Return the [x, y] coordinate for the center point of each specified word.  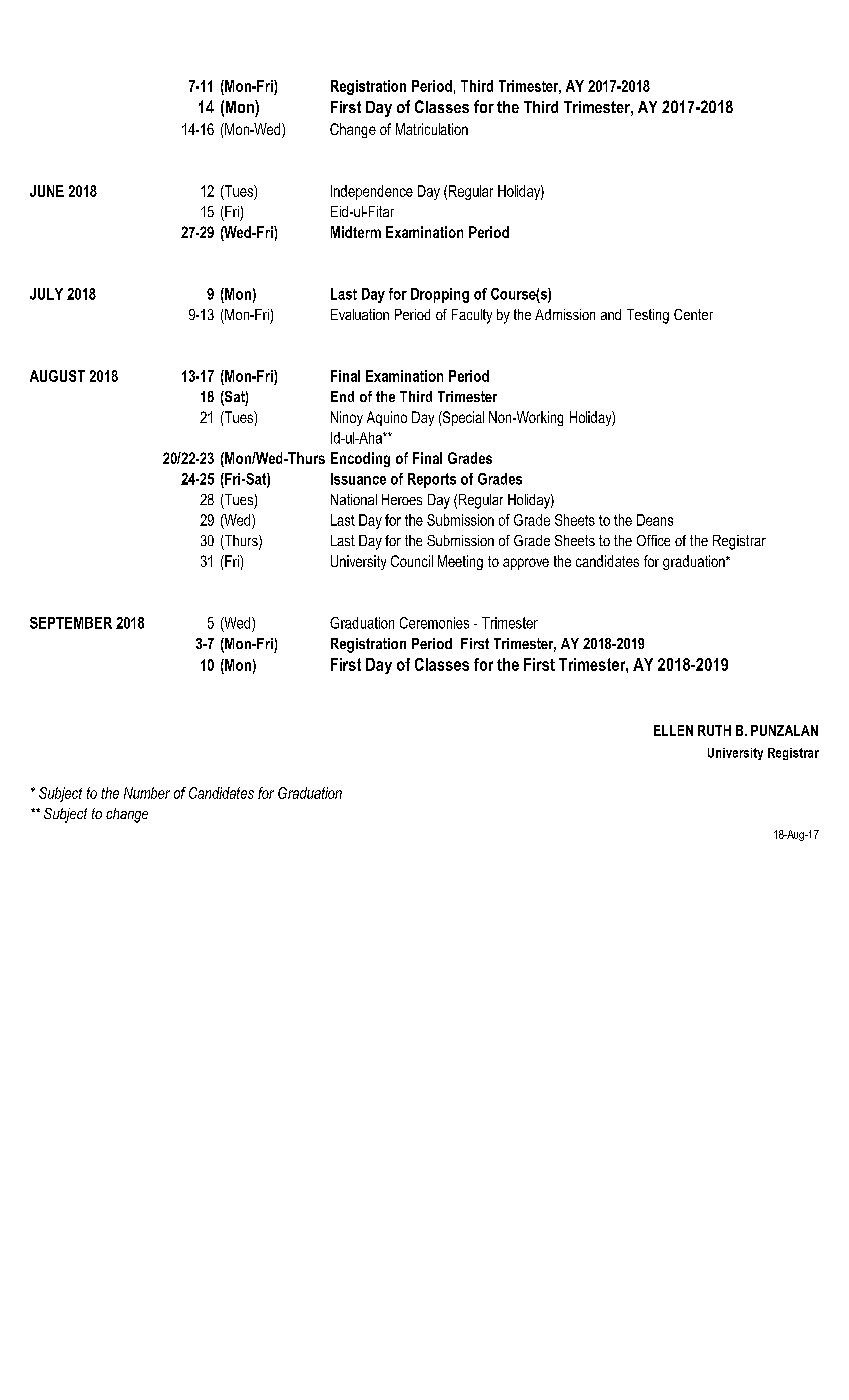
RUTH [714, 730]
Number [147, 793]
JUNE [47, 191]
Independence [372, 192]
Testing [648, 316]
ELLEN [673, 730]
